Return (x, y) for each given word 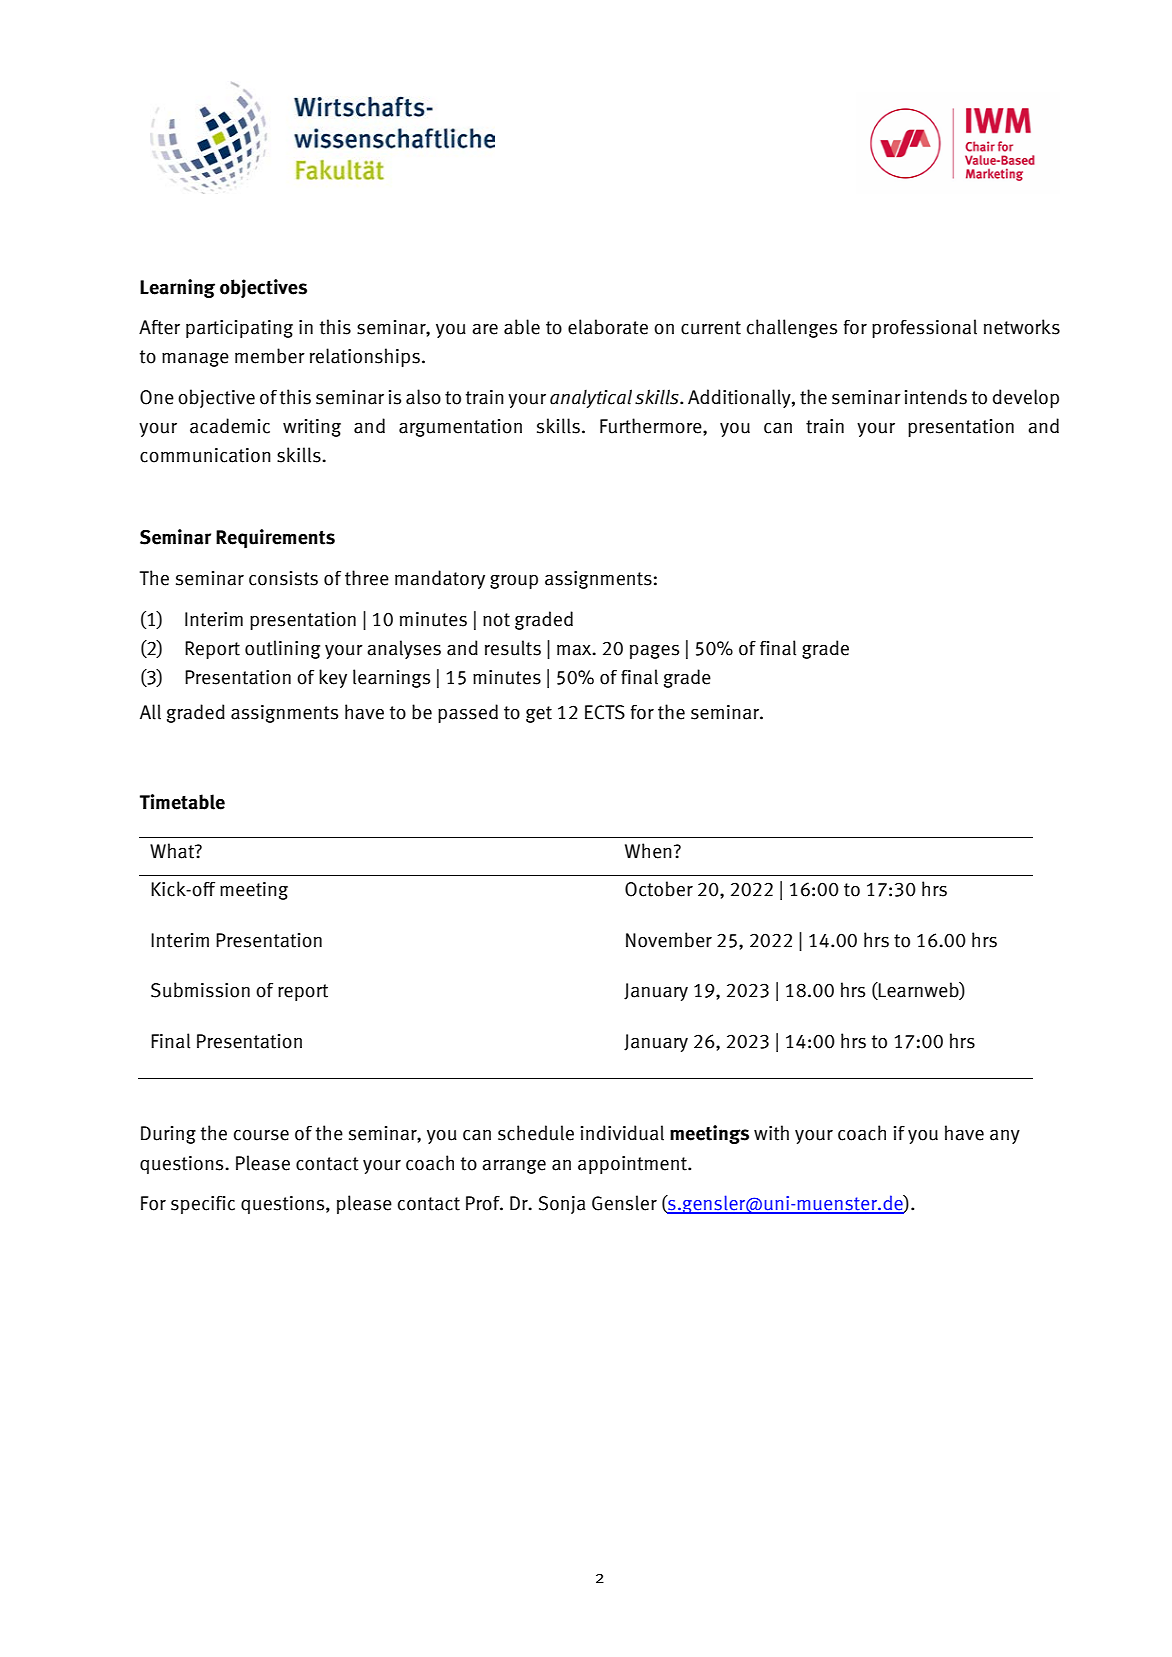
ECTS (605, 712)
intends (936, 397)
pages (654, 652)
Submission (200, 990)
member (270, 356)
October (659, 889)
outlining (282, 649)
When (648, 851)
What (173, 851)
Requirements (275, 538)
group (514, 582)
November (669, 940)
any (1005, 1137)
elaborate (608, 327)
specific (203, 1205)
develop (1026, 398)
